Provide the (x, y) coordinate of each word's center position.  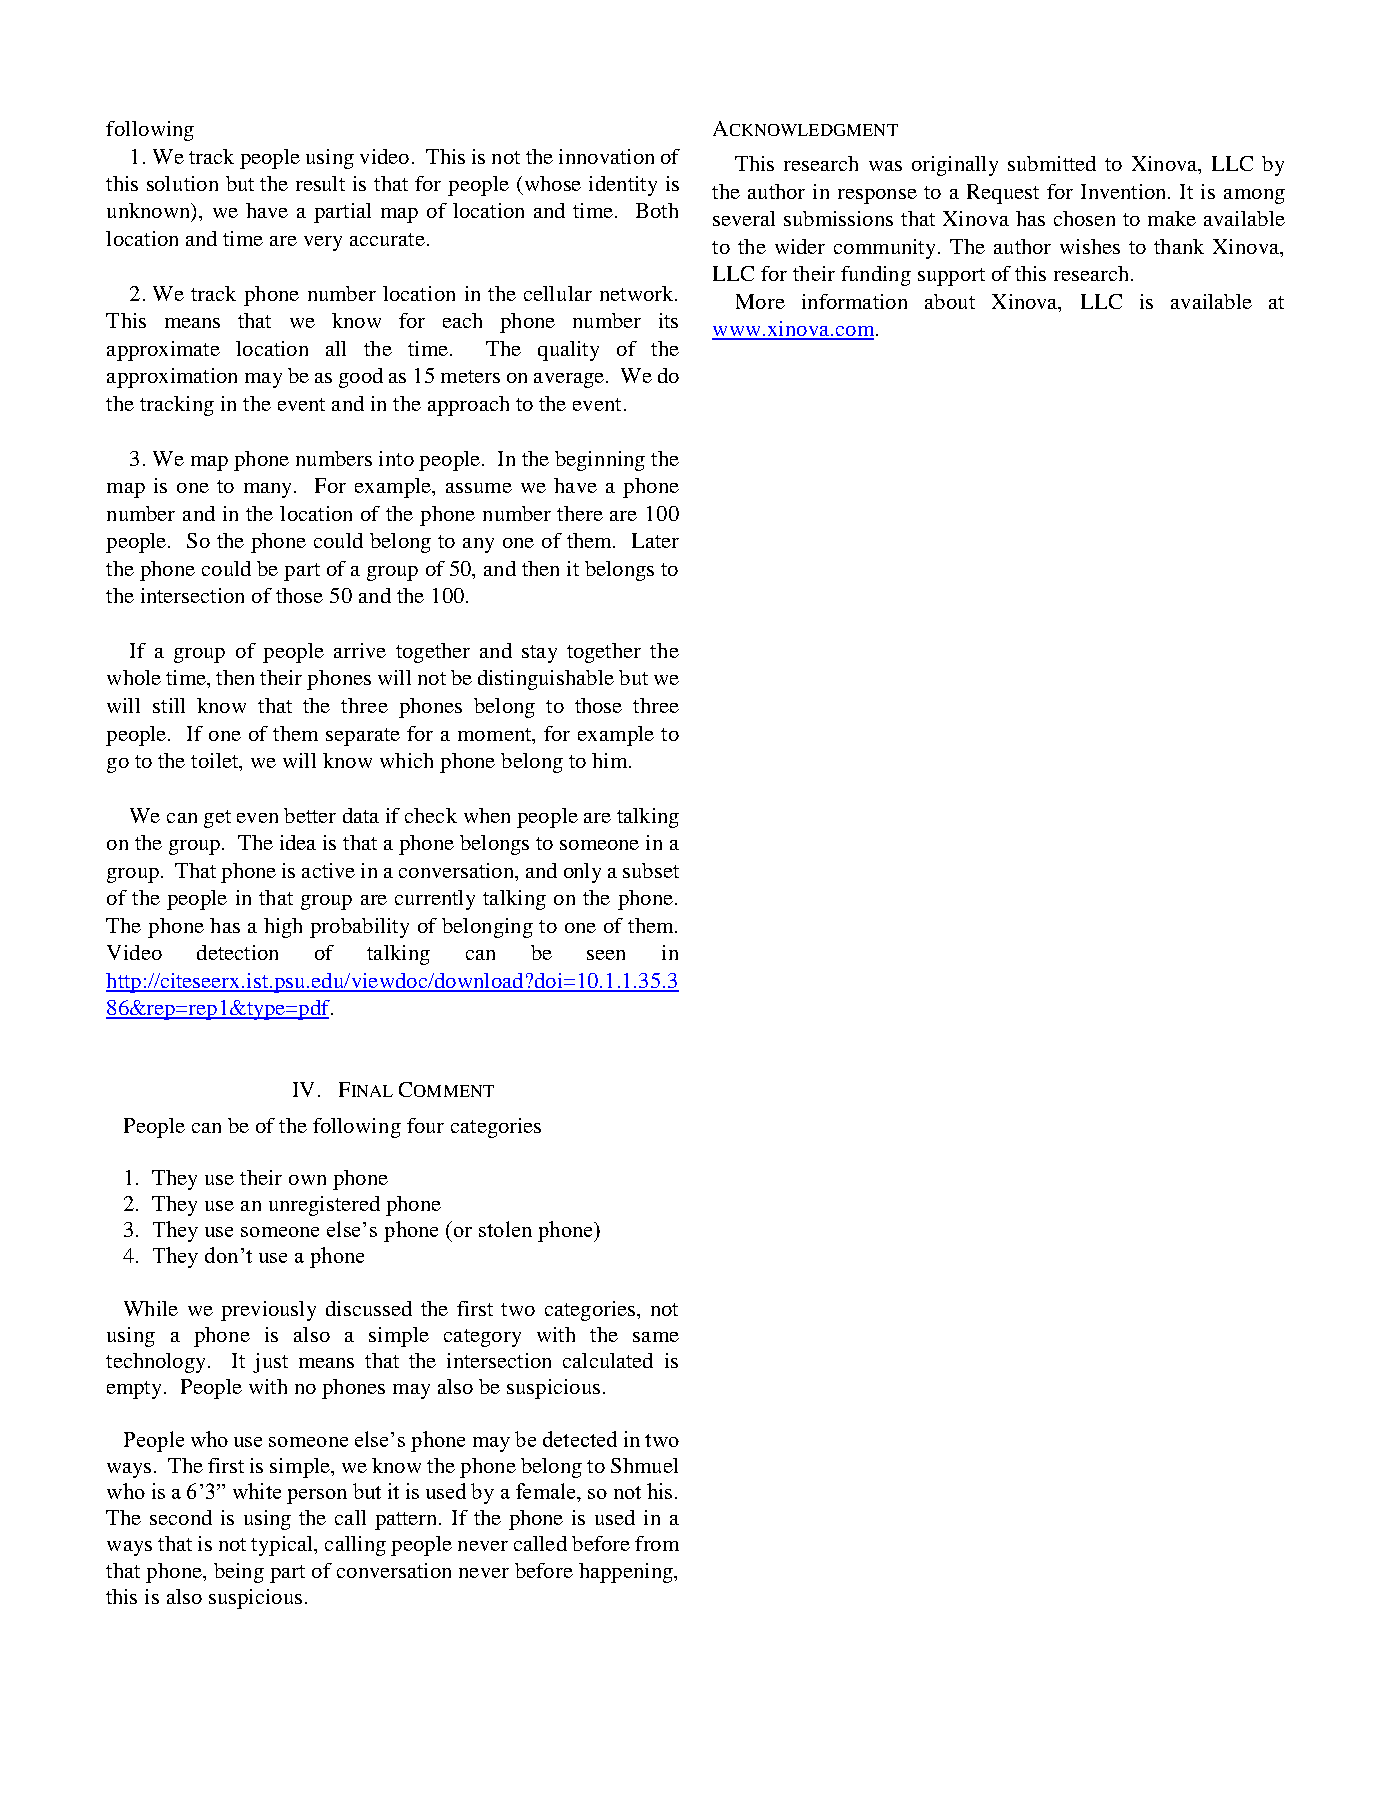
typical (283, 1546)
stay (539, 654)
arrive (360, 650)
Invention (1125, 191)
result (320, 183)
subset (651, 870)
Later (655, 540)
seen (606, 955)
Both (657, 210)
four (425, 1125)
